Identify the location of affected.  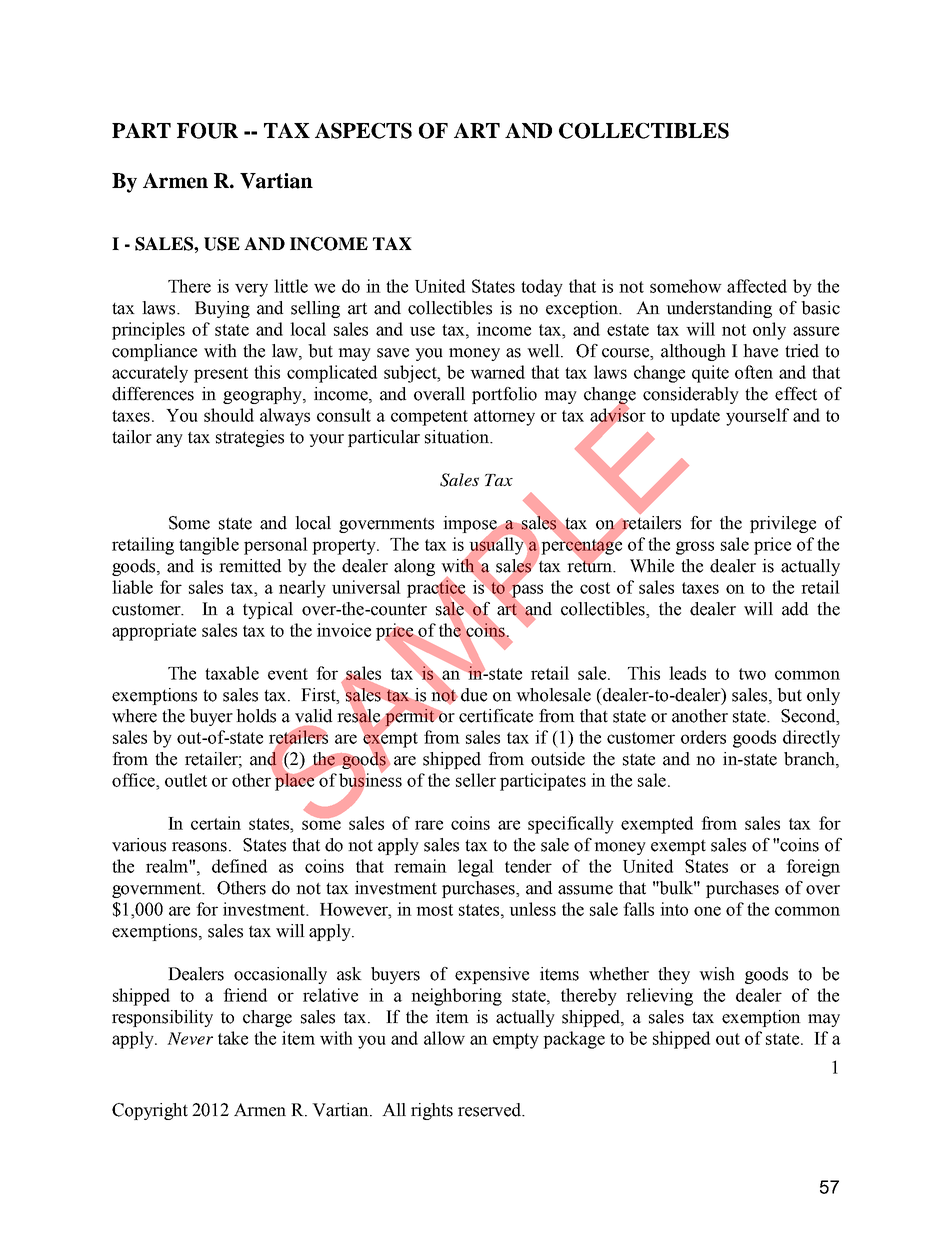
(757, 286).
